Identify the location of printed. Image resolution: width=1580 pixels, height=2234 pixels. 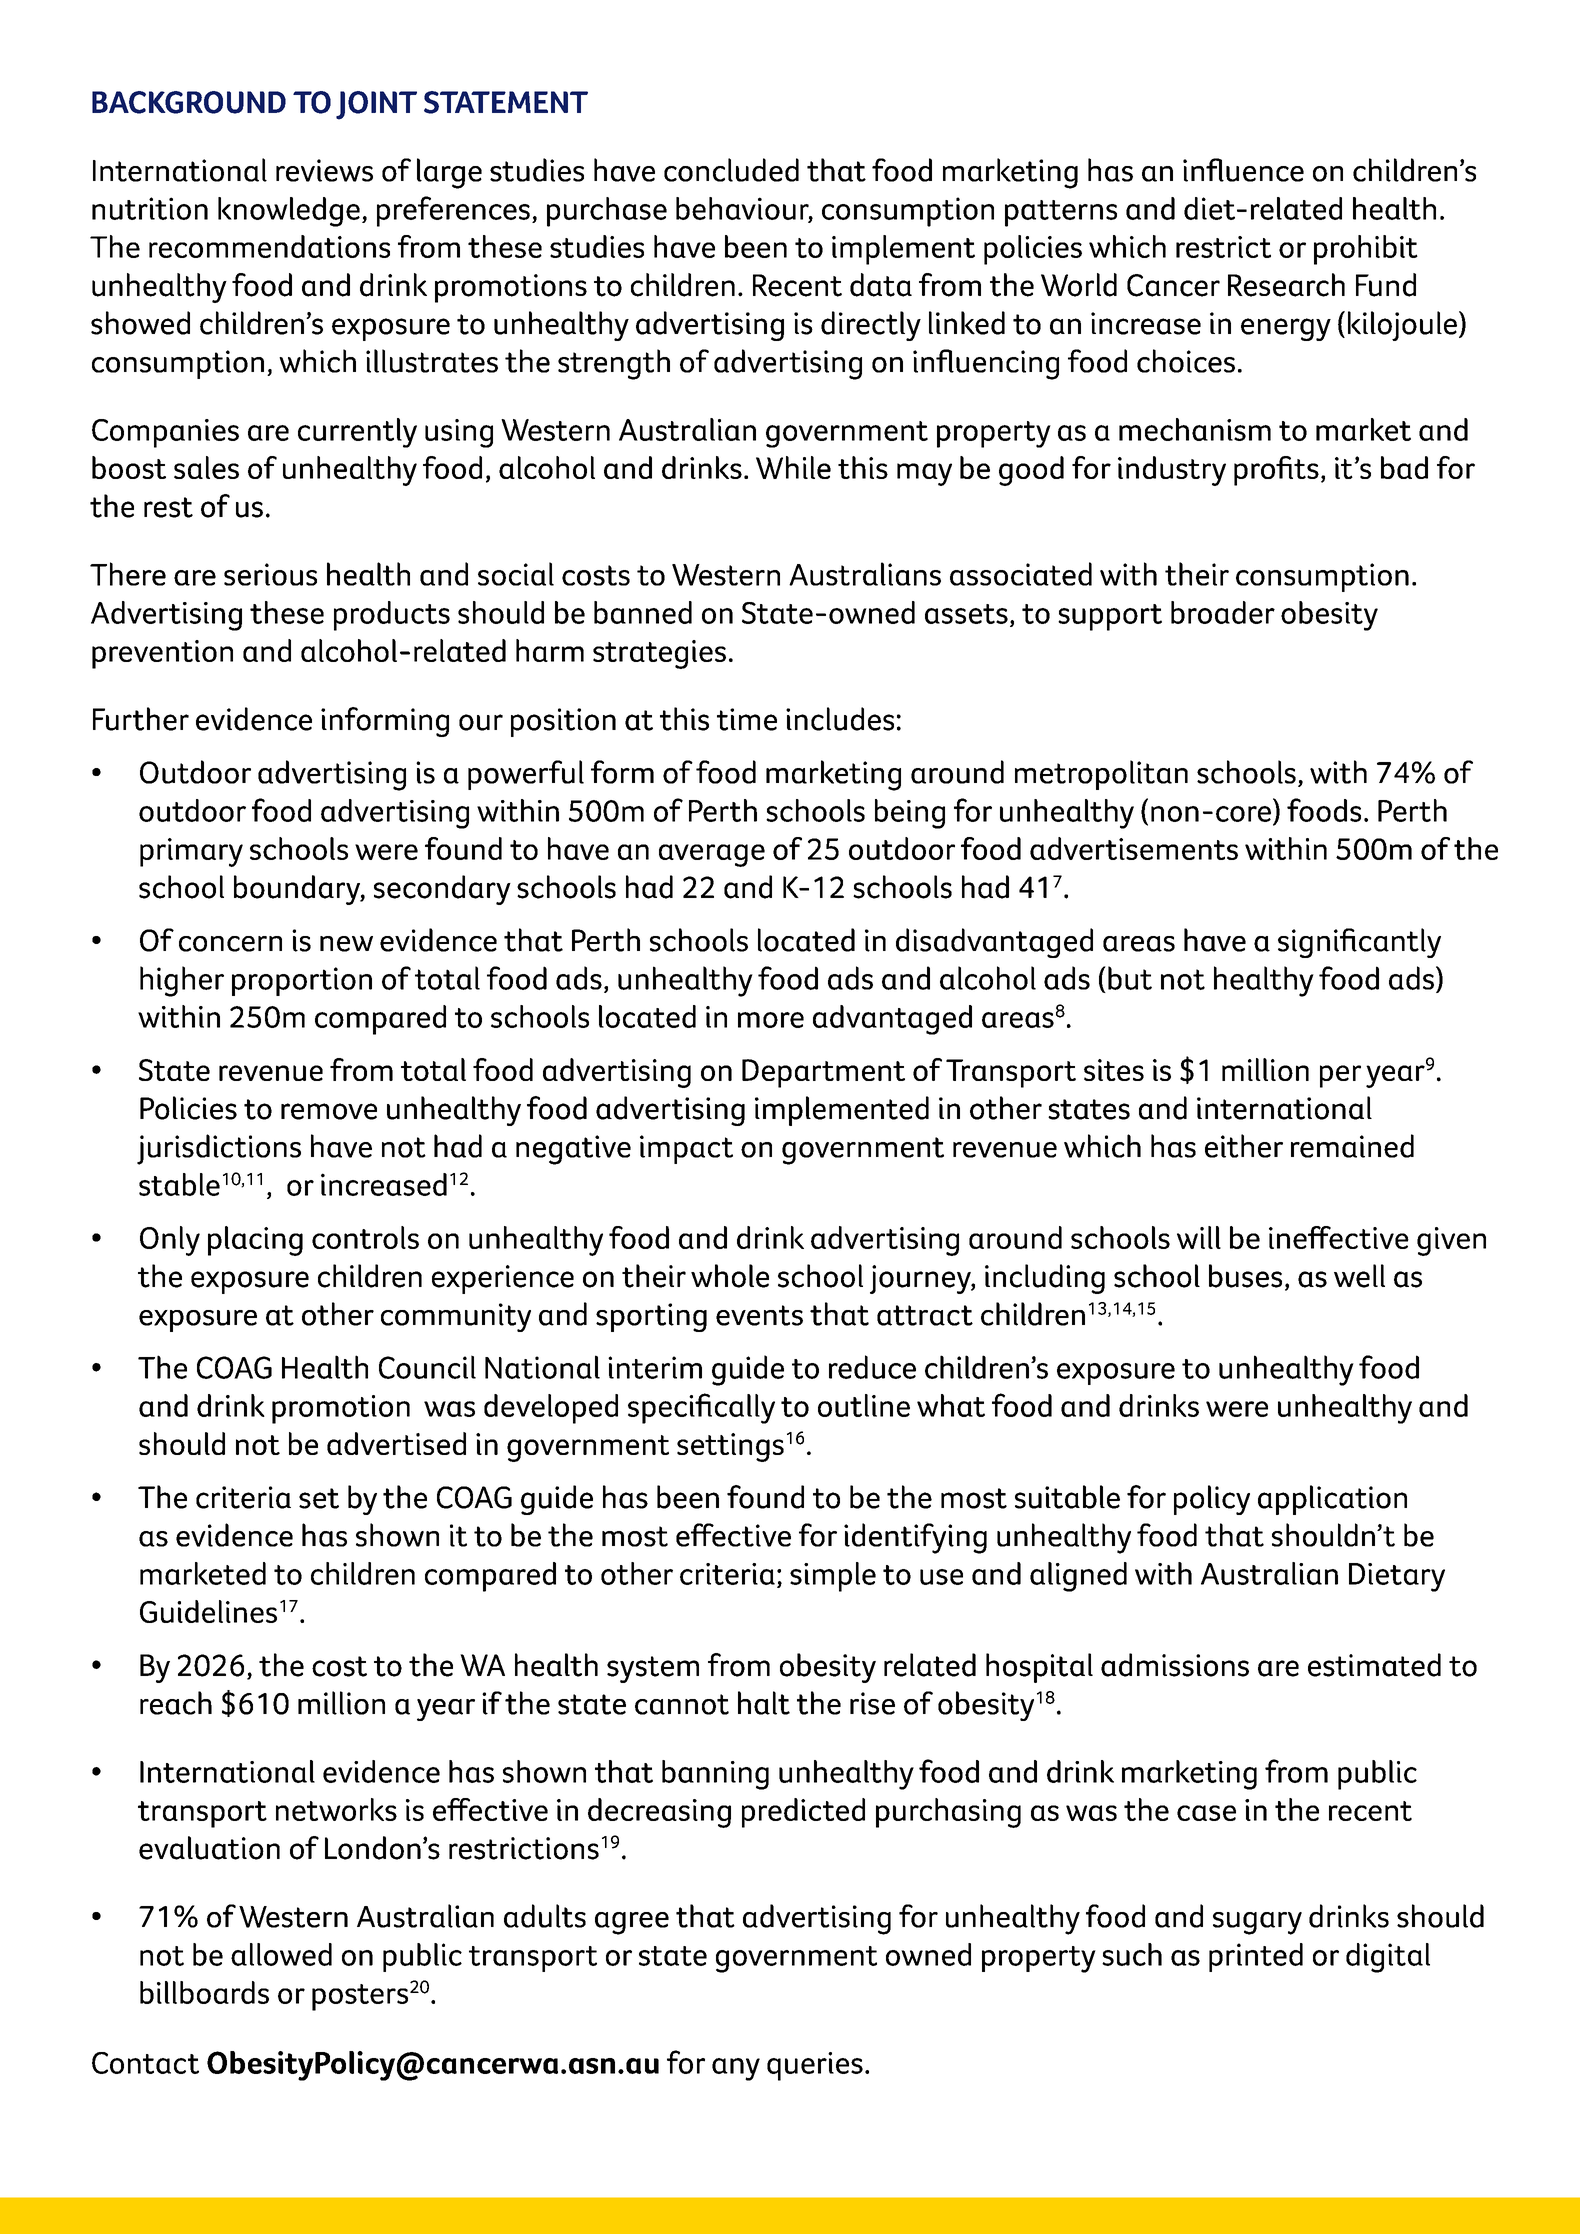
(1256, 1957).
